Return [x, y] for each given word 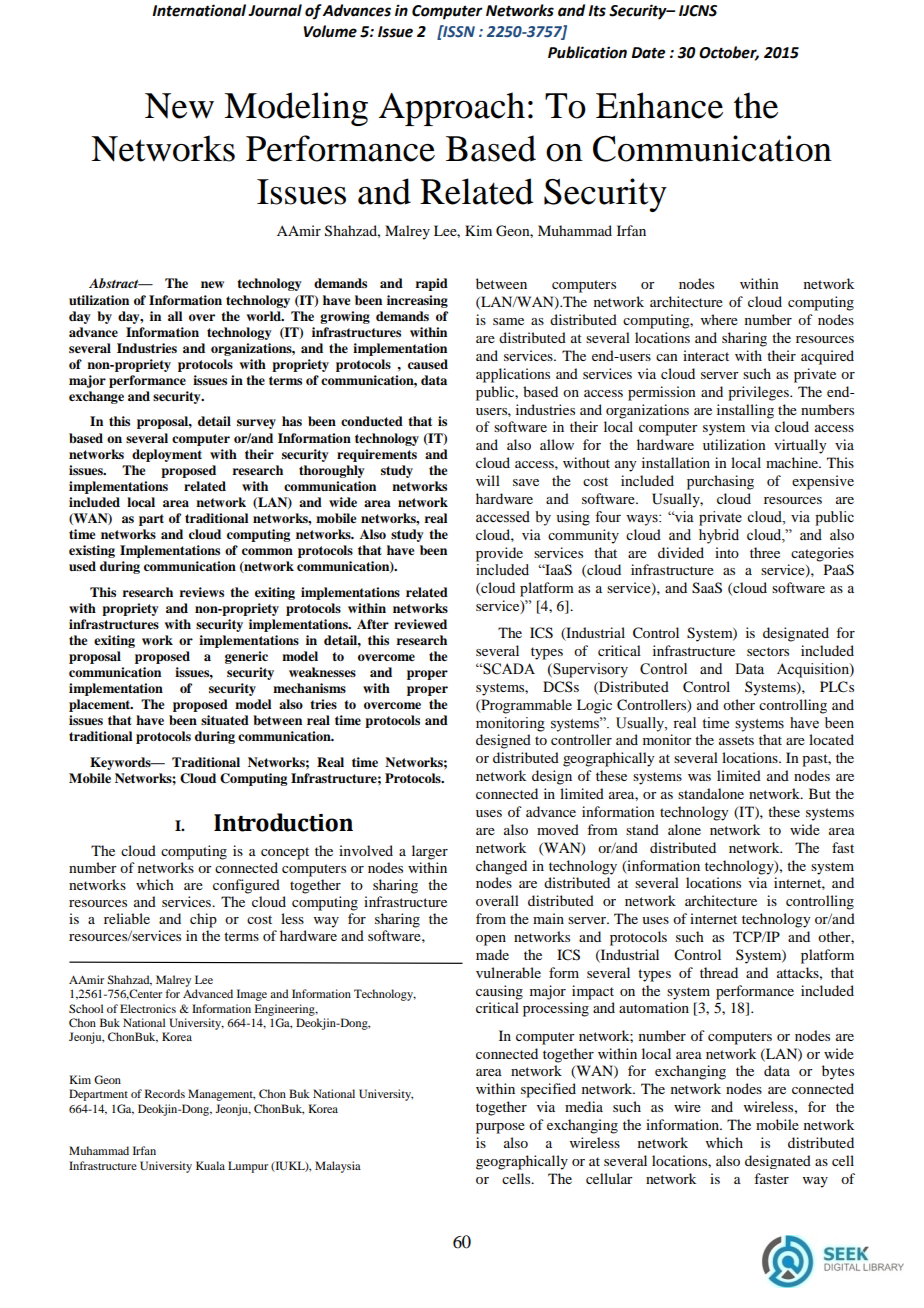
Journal [275, 10]
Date [648, 53]
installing [745, 411]
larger [430, 852]
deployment [167, 455]
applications [513, 375]
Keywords [121, 763]
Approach [452, 109]
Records [165, 1093]
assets [736, 740]
